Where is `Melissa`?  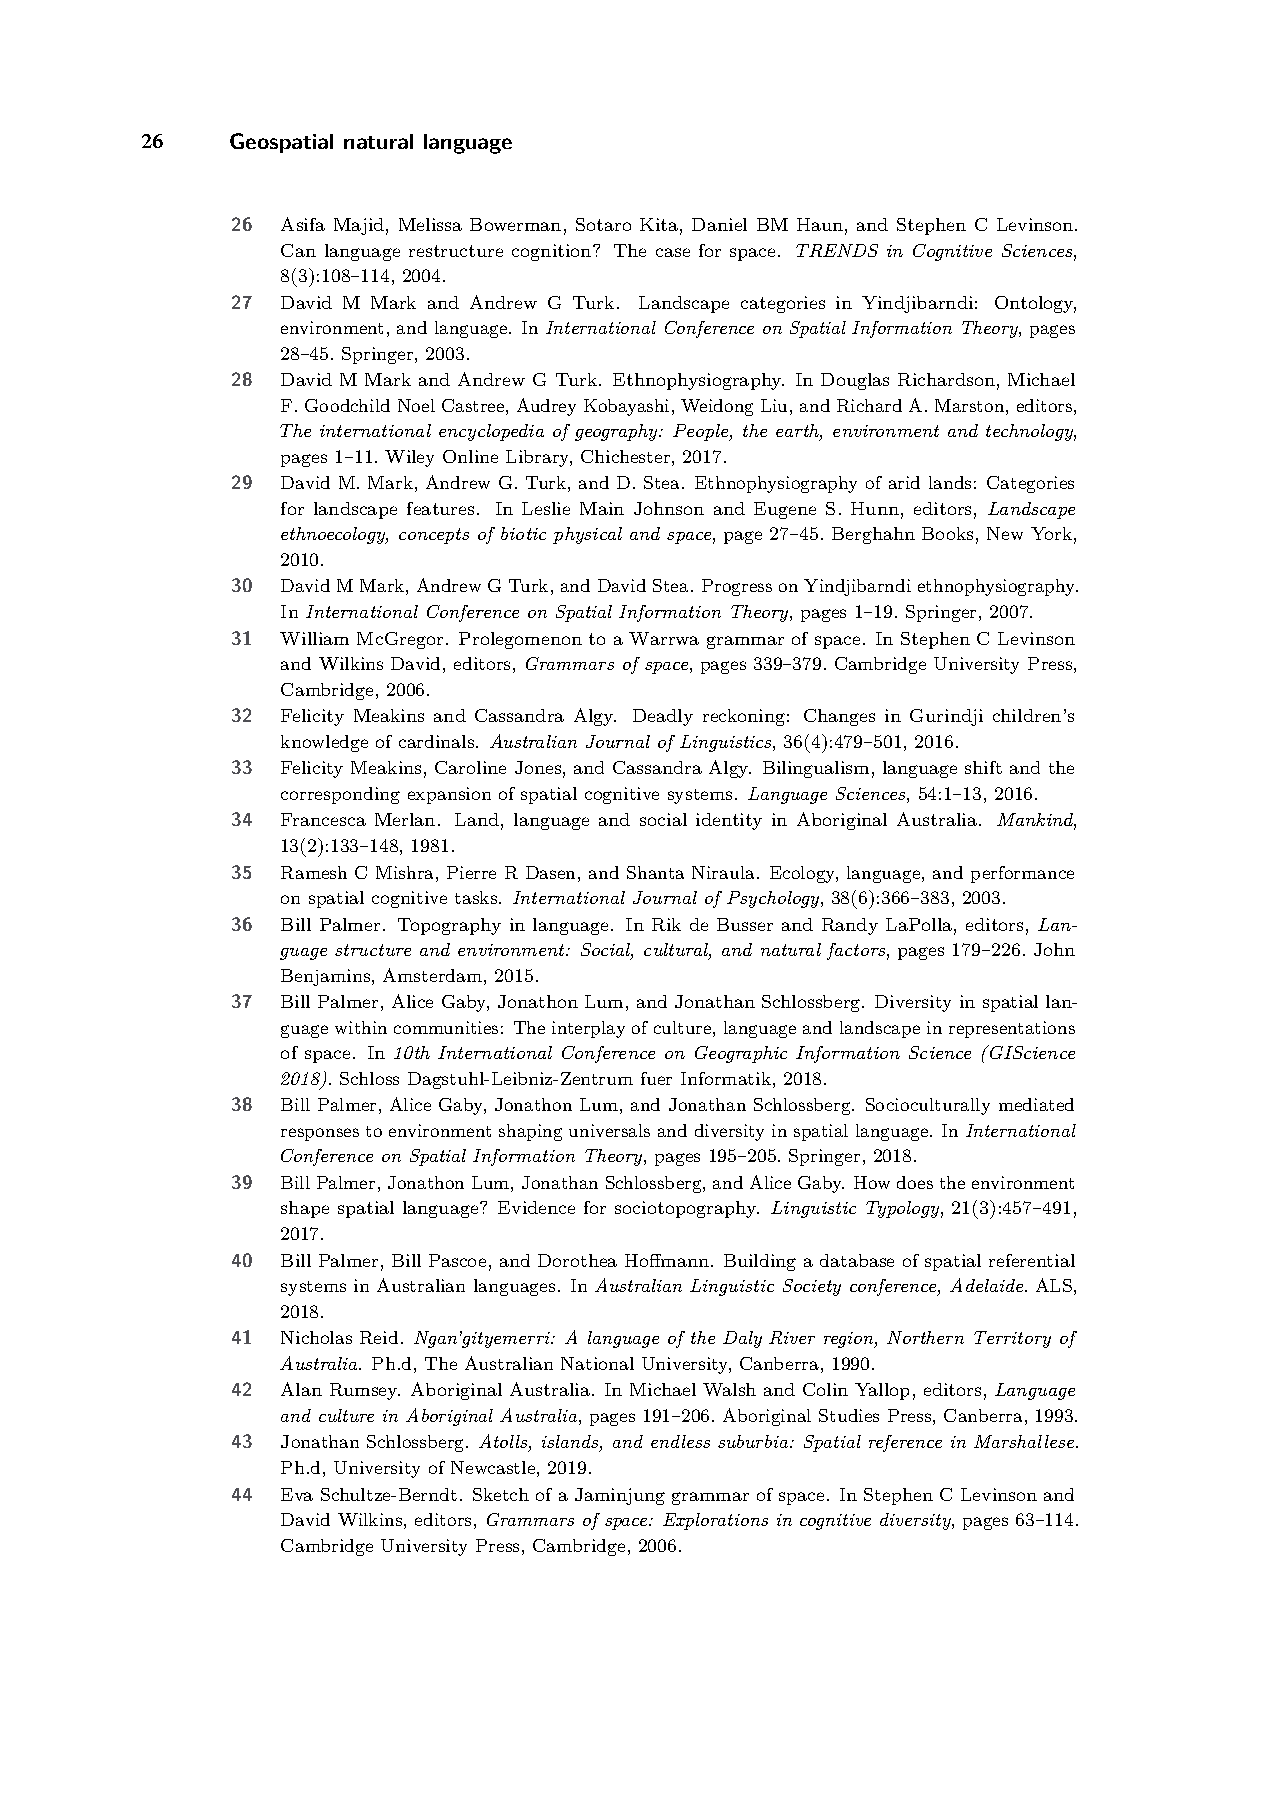
Melissa is located at coordinates (430, 224).
